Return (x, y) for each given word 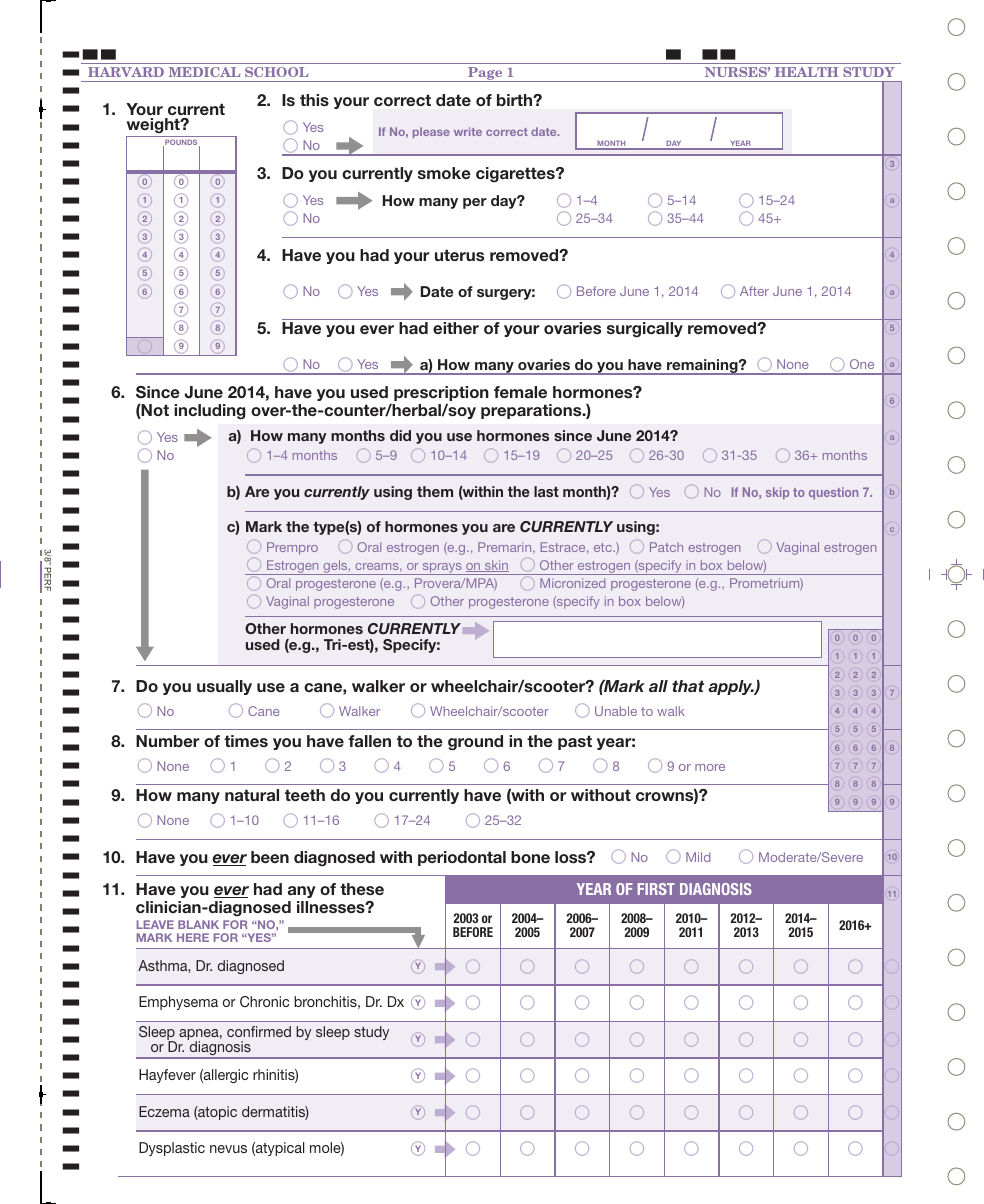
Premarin (506, 548)
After (754, 291)
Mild (698, 857)
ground (475, 743)
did (400, 435)
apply (731, 687)
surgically (645, 330)
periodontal (462, 858)
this (314, 100)
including (209, 412)
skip (777, 493)
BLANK (198, 924)
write (468, 131)
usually (224, 687)
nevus (228, 1149)
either (456, 328)
